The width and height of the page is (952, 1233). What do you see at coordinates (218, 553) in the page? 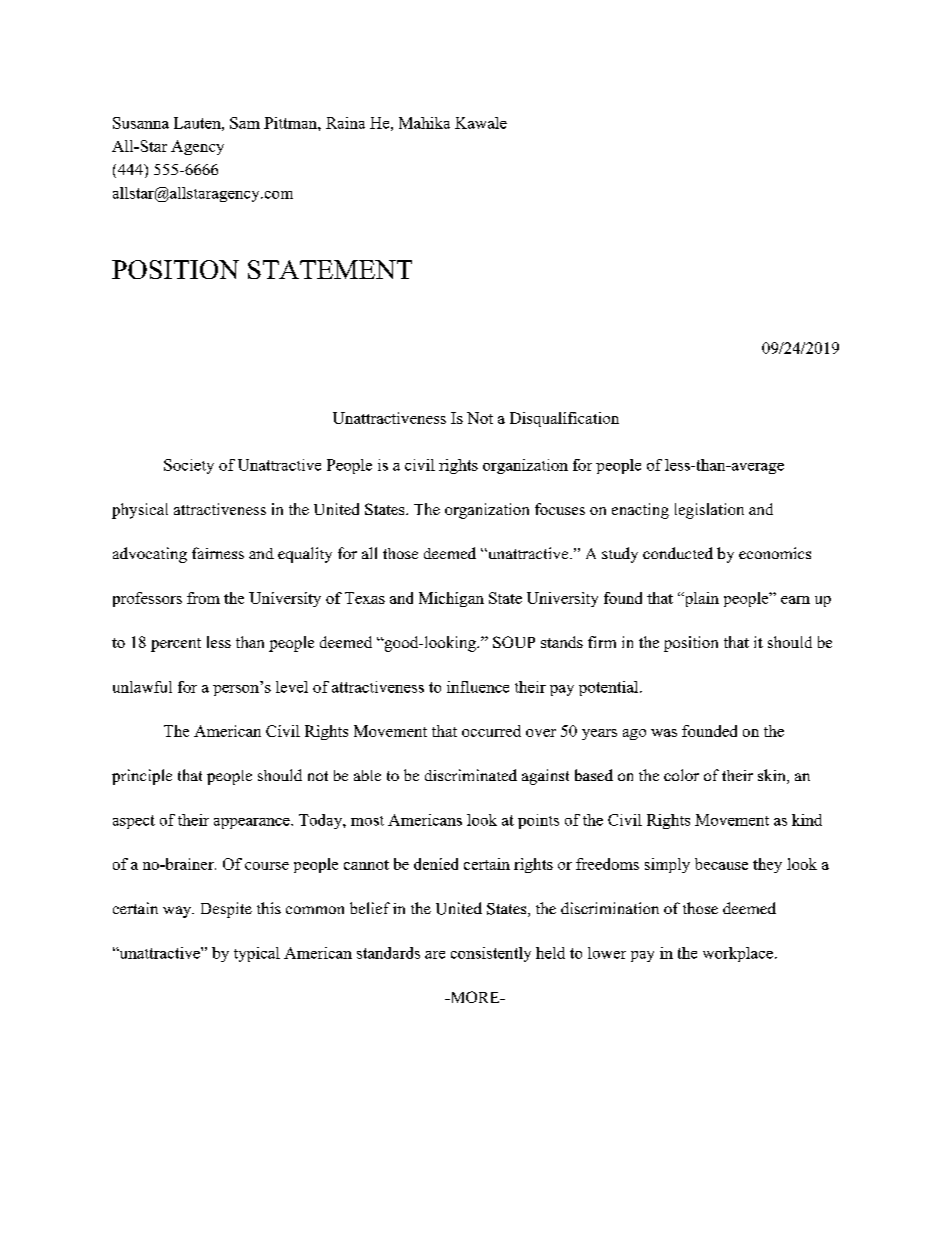
I see `fairness` at bounding box center [218, 553].
